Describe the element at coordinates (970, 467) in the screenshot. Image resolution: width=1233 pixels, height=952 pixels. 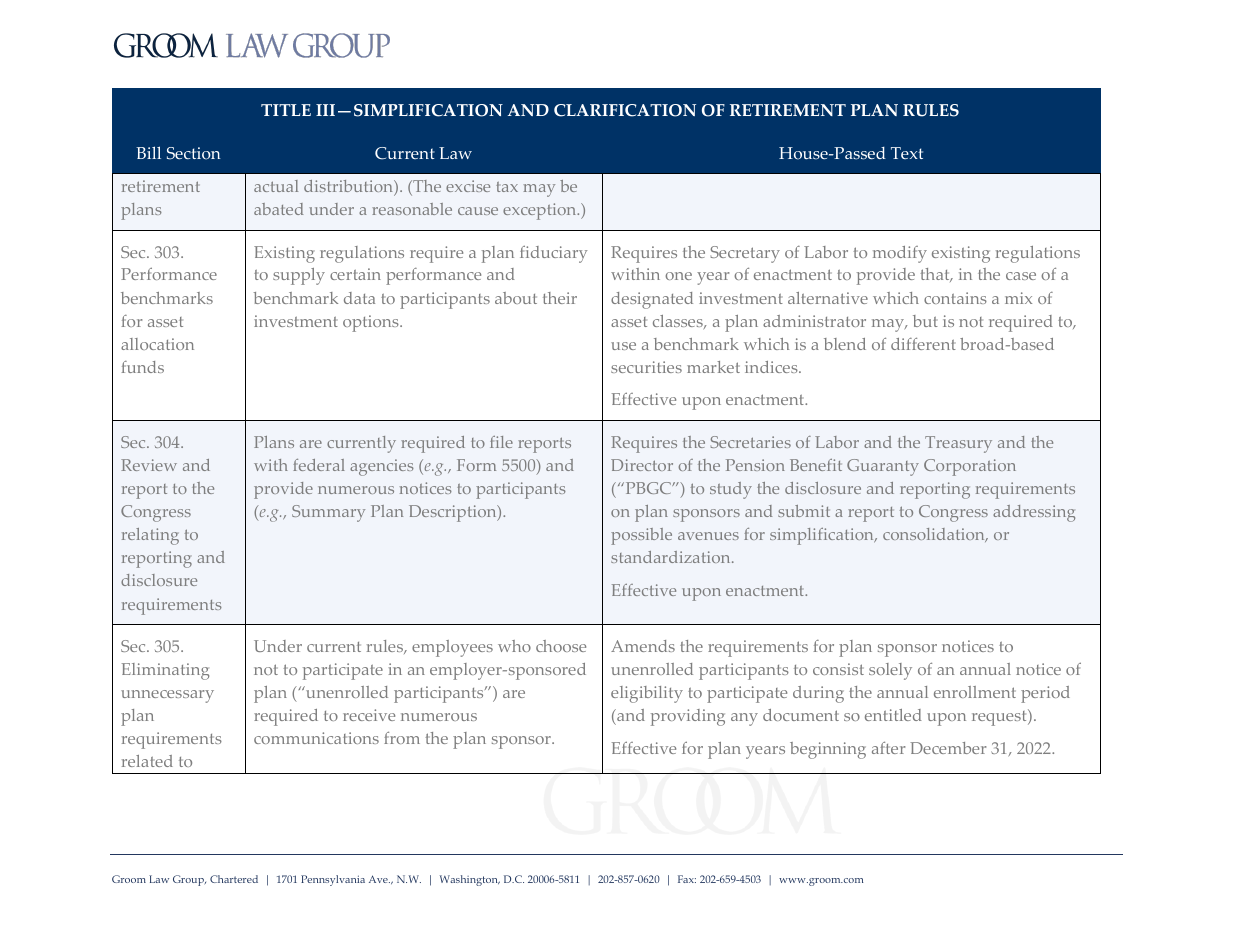
I see `Corporation` at that location.
